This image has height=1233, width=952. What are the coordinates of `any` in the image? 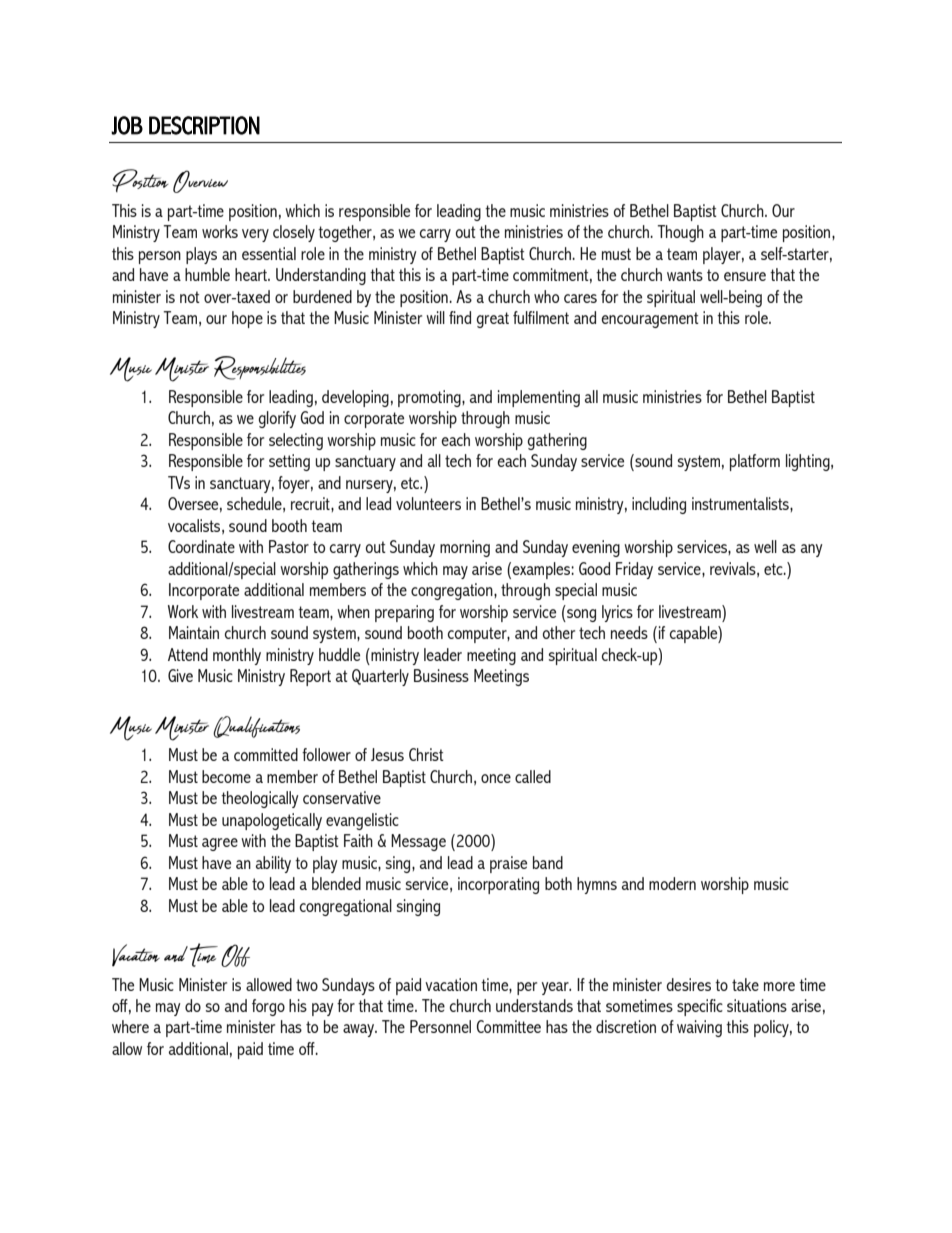 It's located at (812, 550).
